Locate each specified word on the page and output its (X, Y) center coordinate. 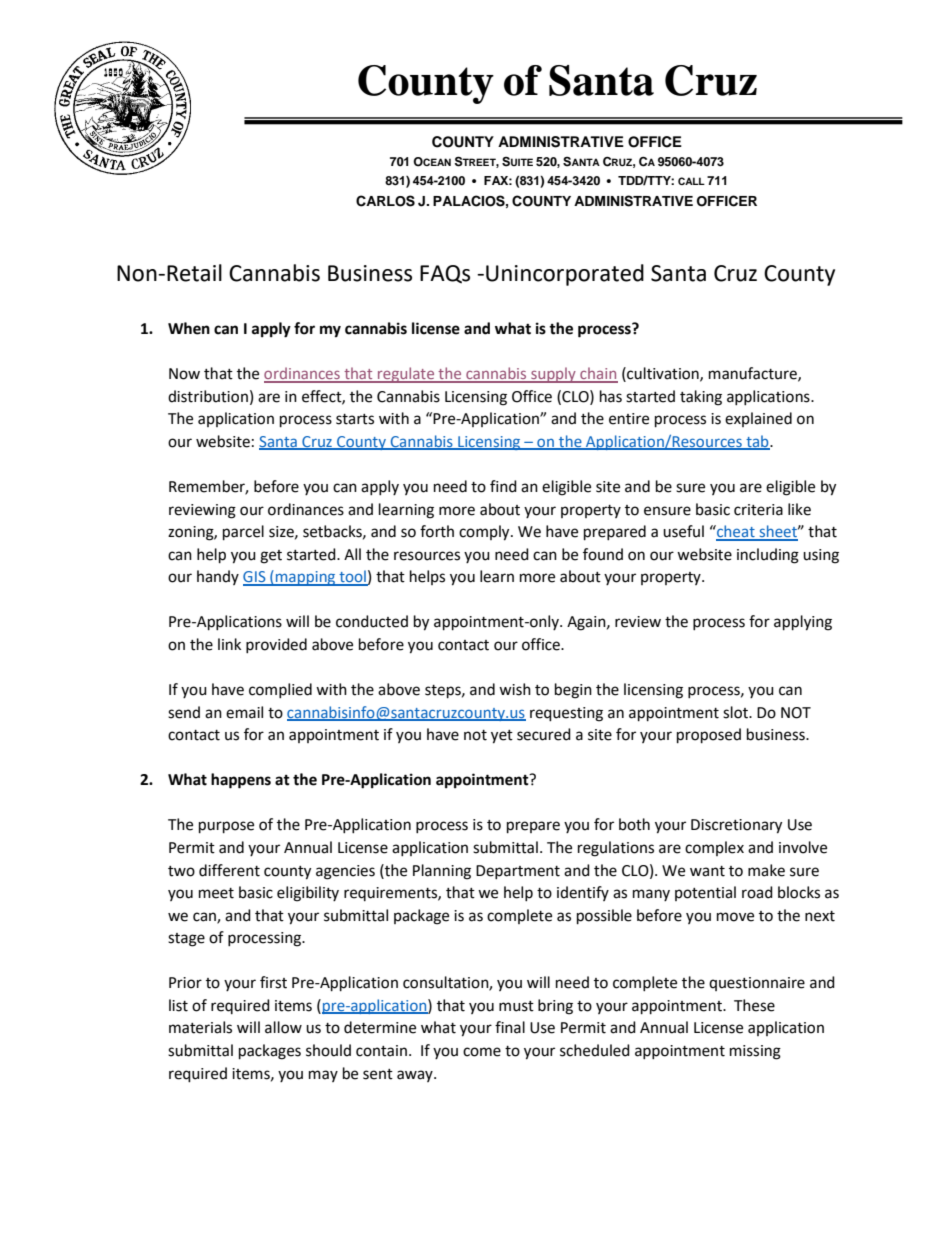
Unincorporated (565, 275)
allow (283, 1027)
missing (755, 1052)
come (482, 1052)
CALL (691, 181)
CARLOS (385, 201)
